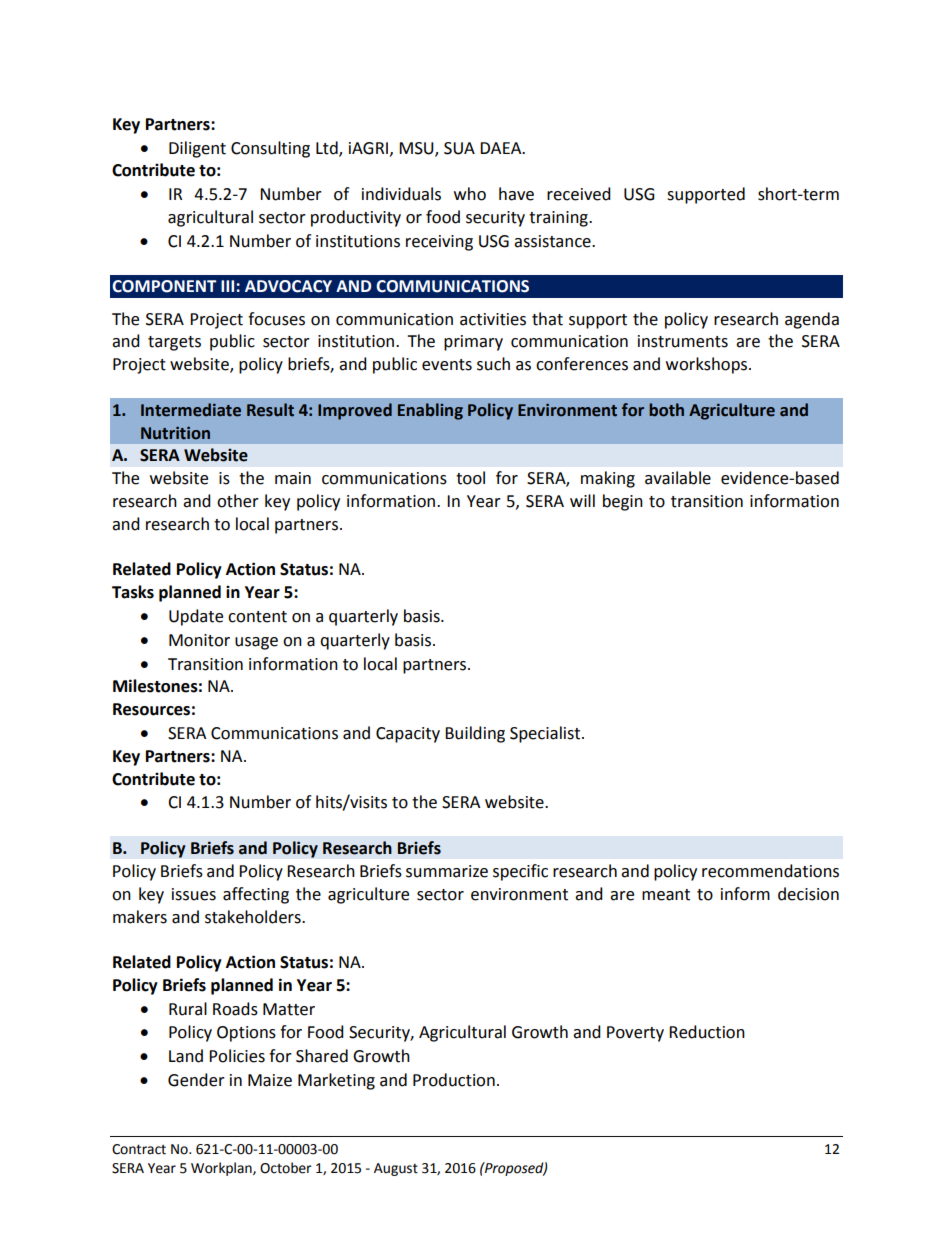 The height and width of the screenshot is (1233, 952). What do you see at coordinates (470, 478) in the screenshot?
I see `tool` at bounding box center [470, 478].
